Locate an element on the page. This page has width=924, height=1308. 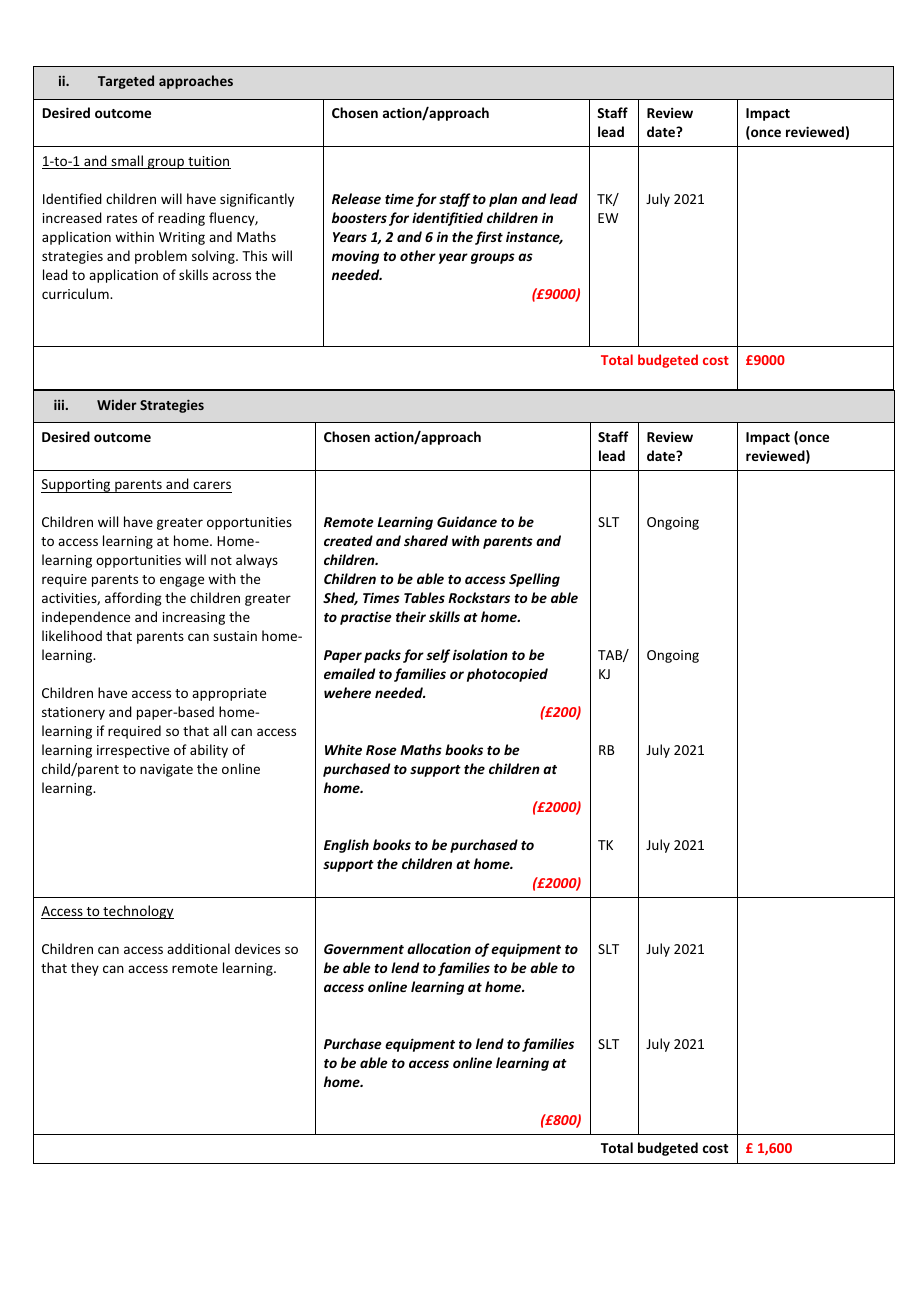
across is located at coordinates (231, 276).
